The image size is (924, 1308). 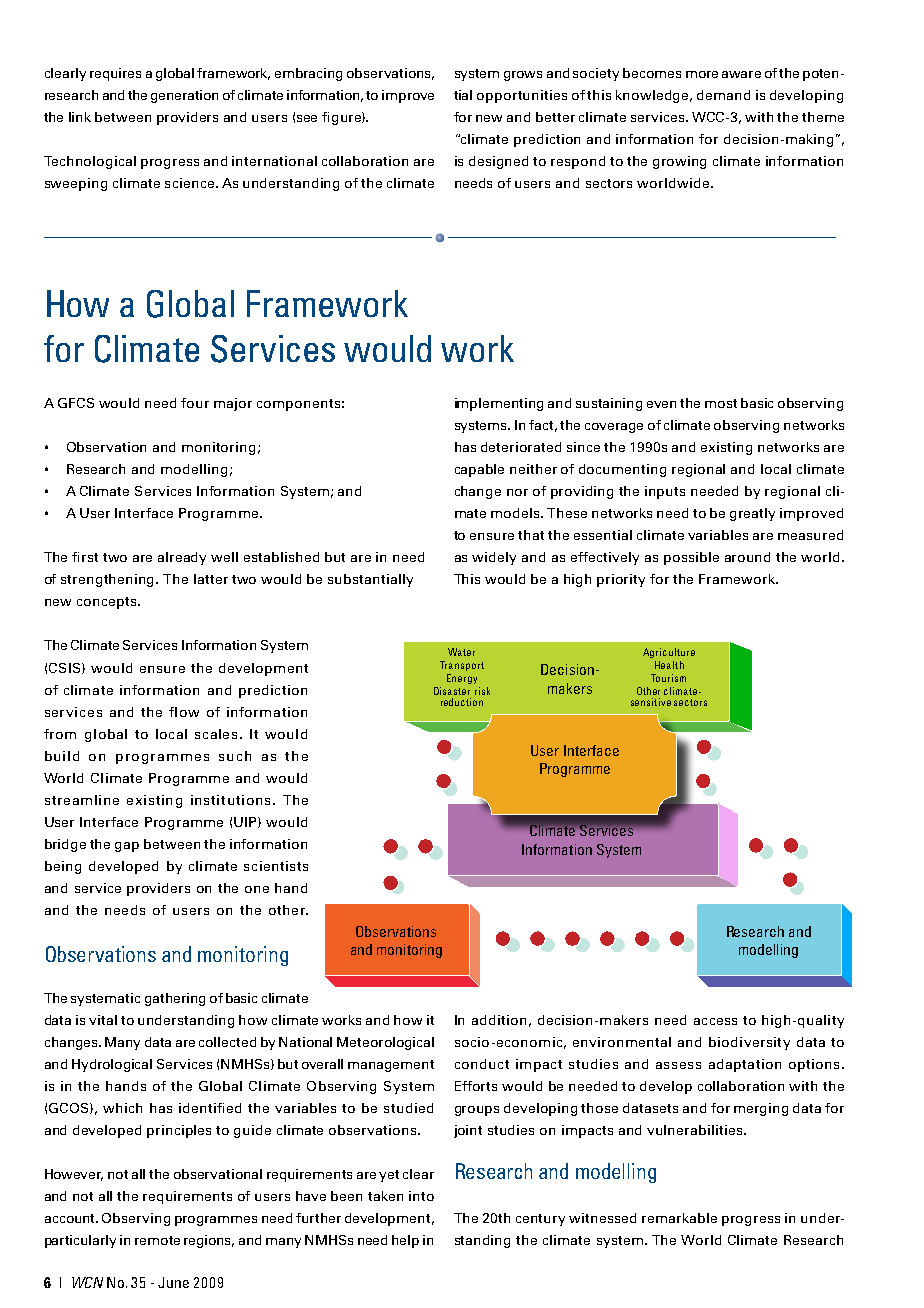 What do you see at coordinates (184, 96) in the page?
I see `generation` at bounding box center [184, 96].
